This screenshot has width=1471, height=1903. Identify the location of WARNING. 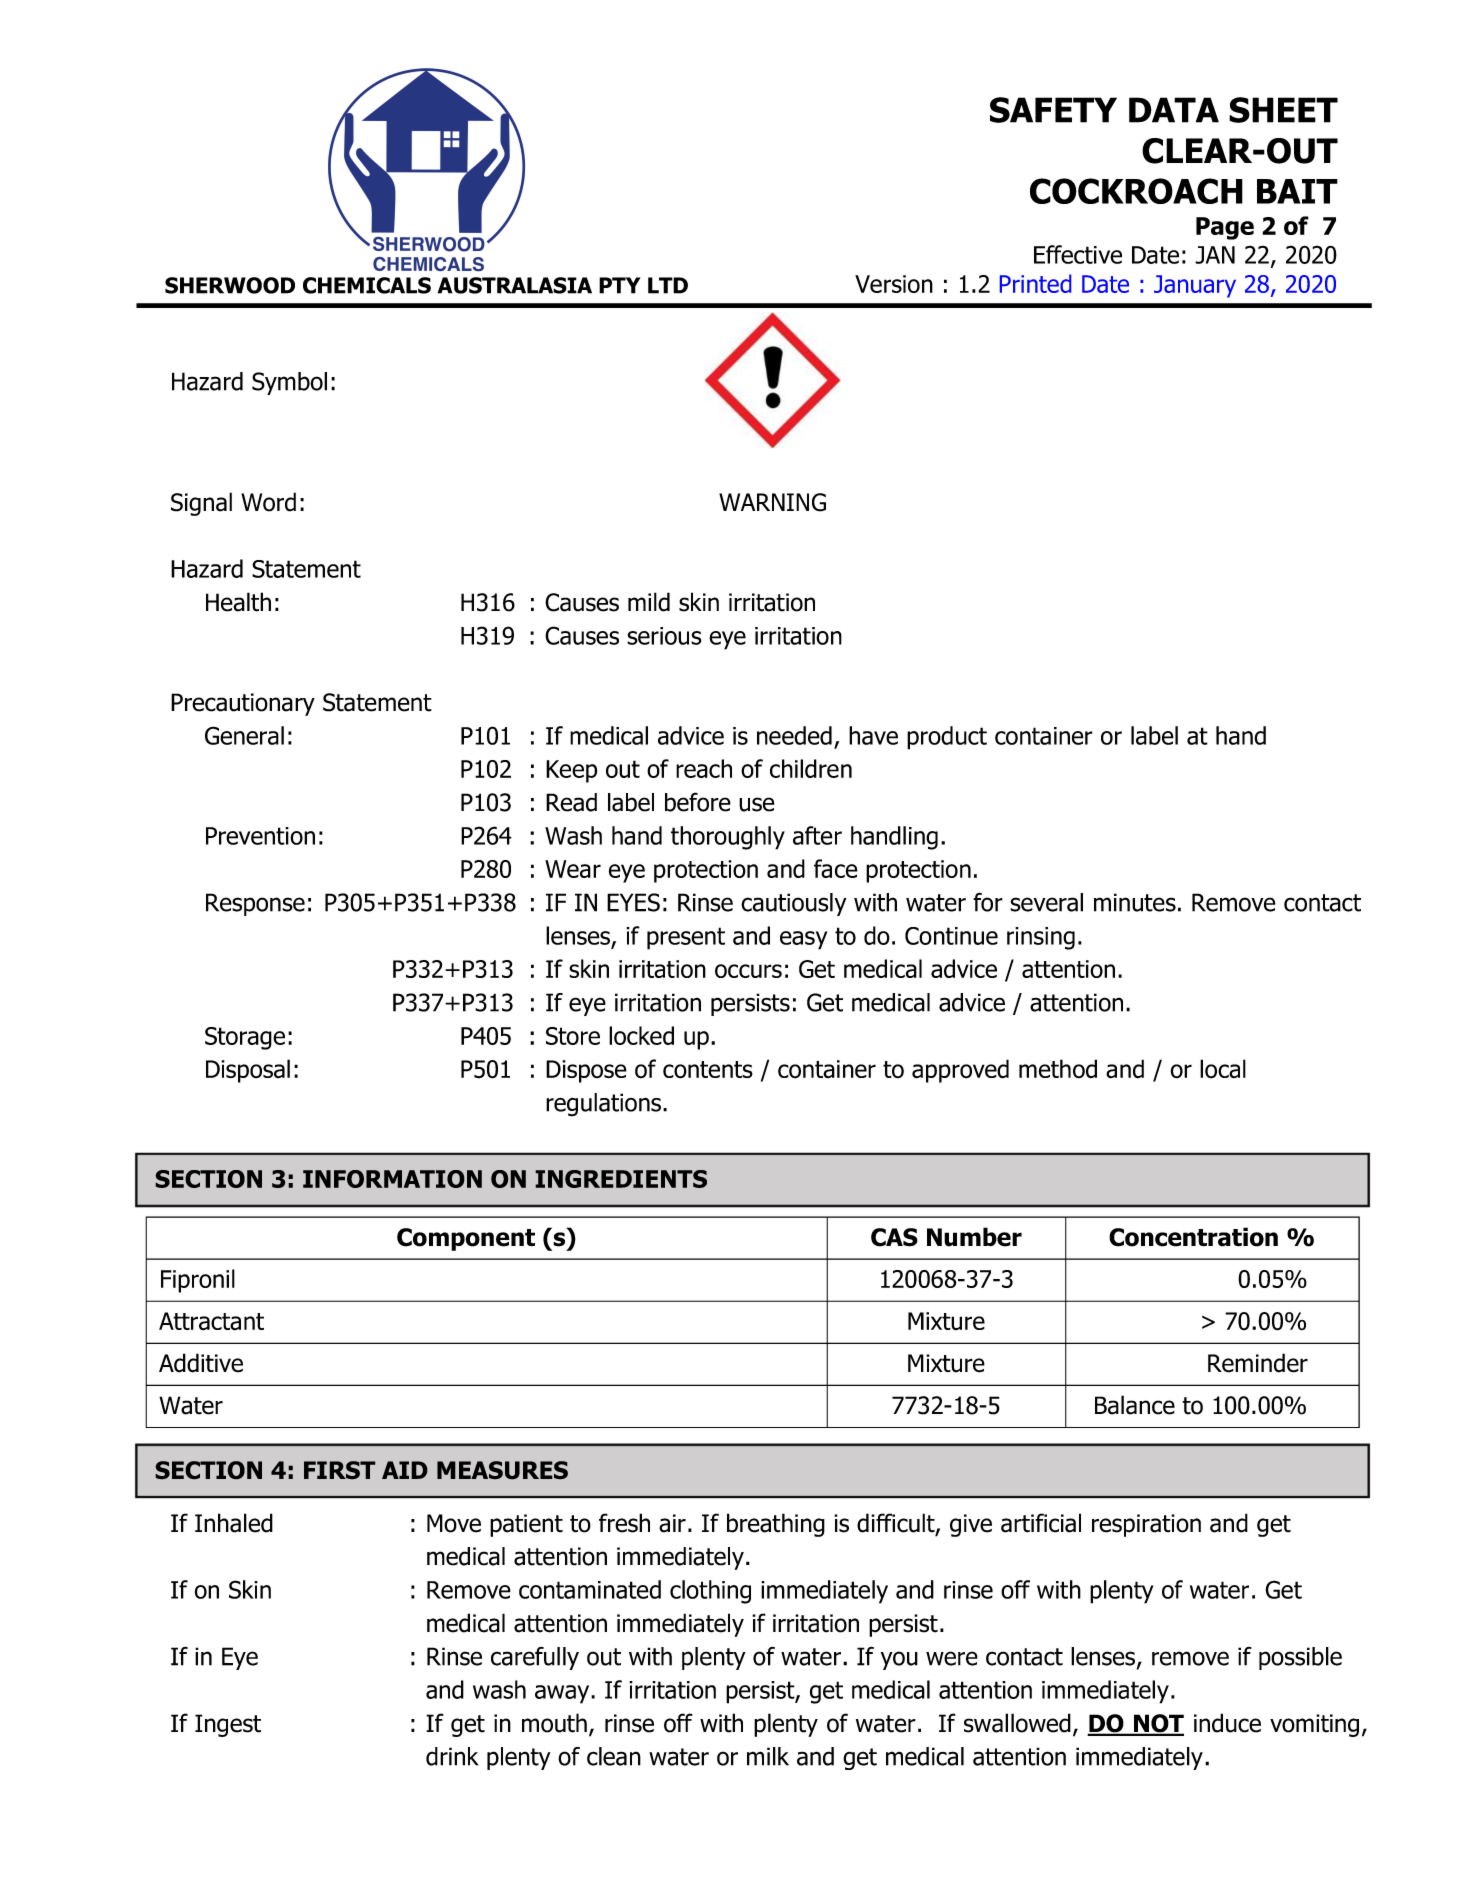
(772, 502).
